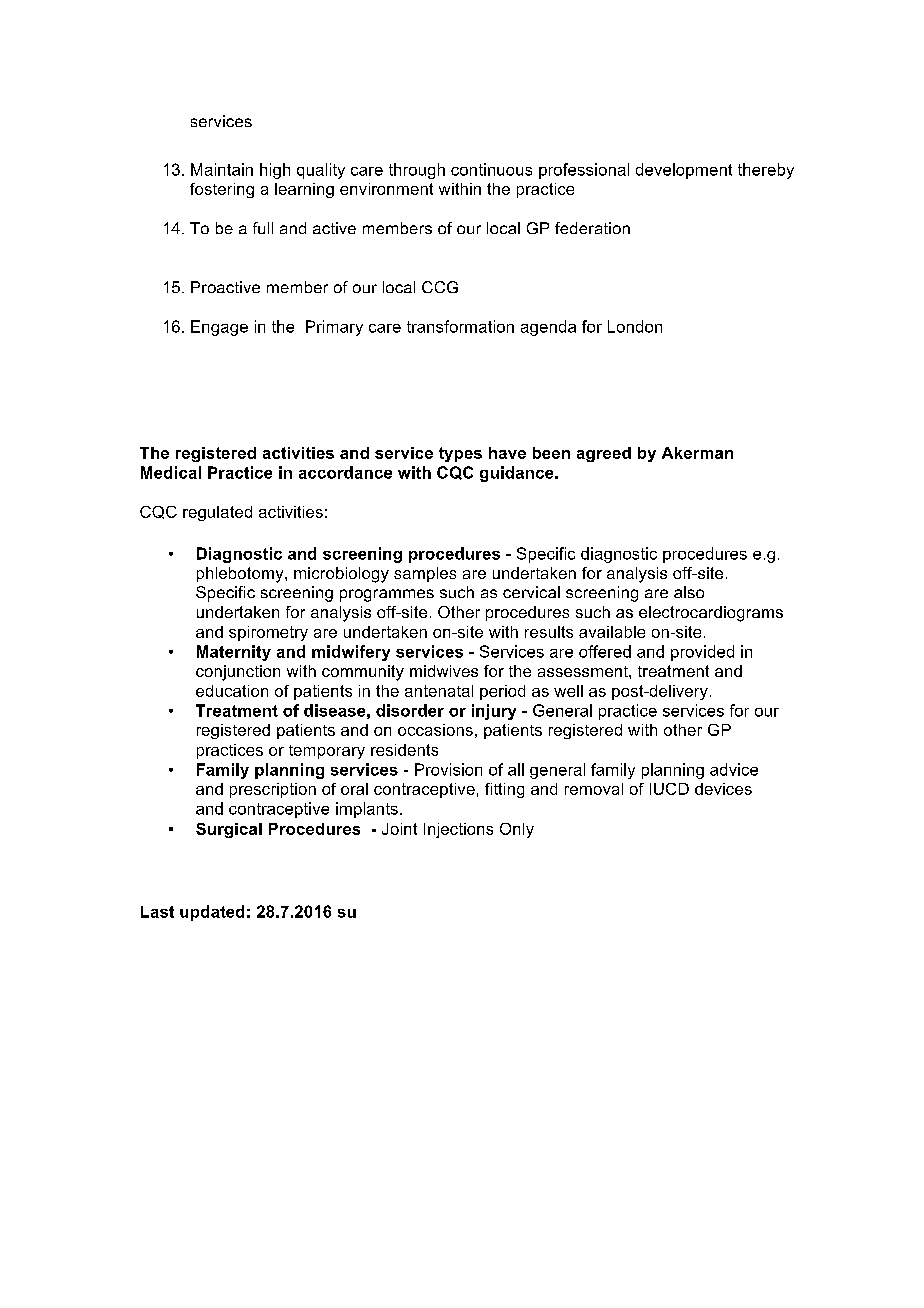  Describe the element at coordinates (491, 169) in the document. I see `continuous` at that location.
